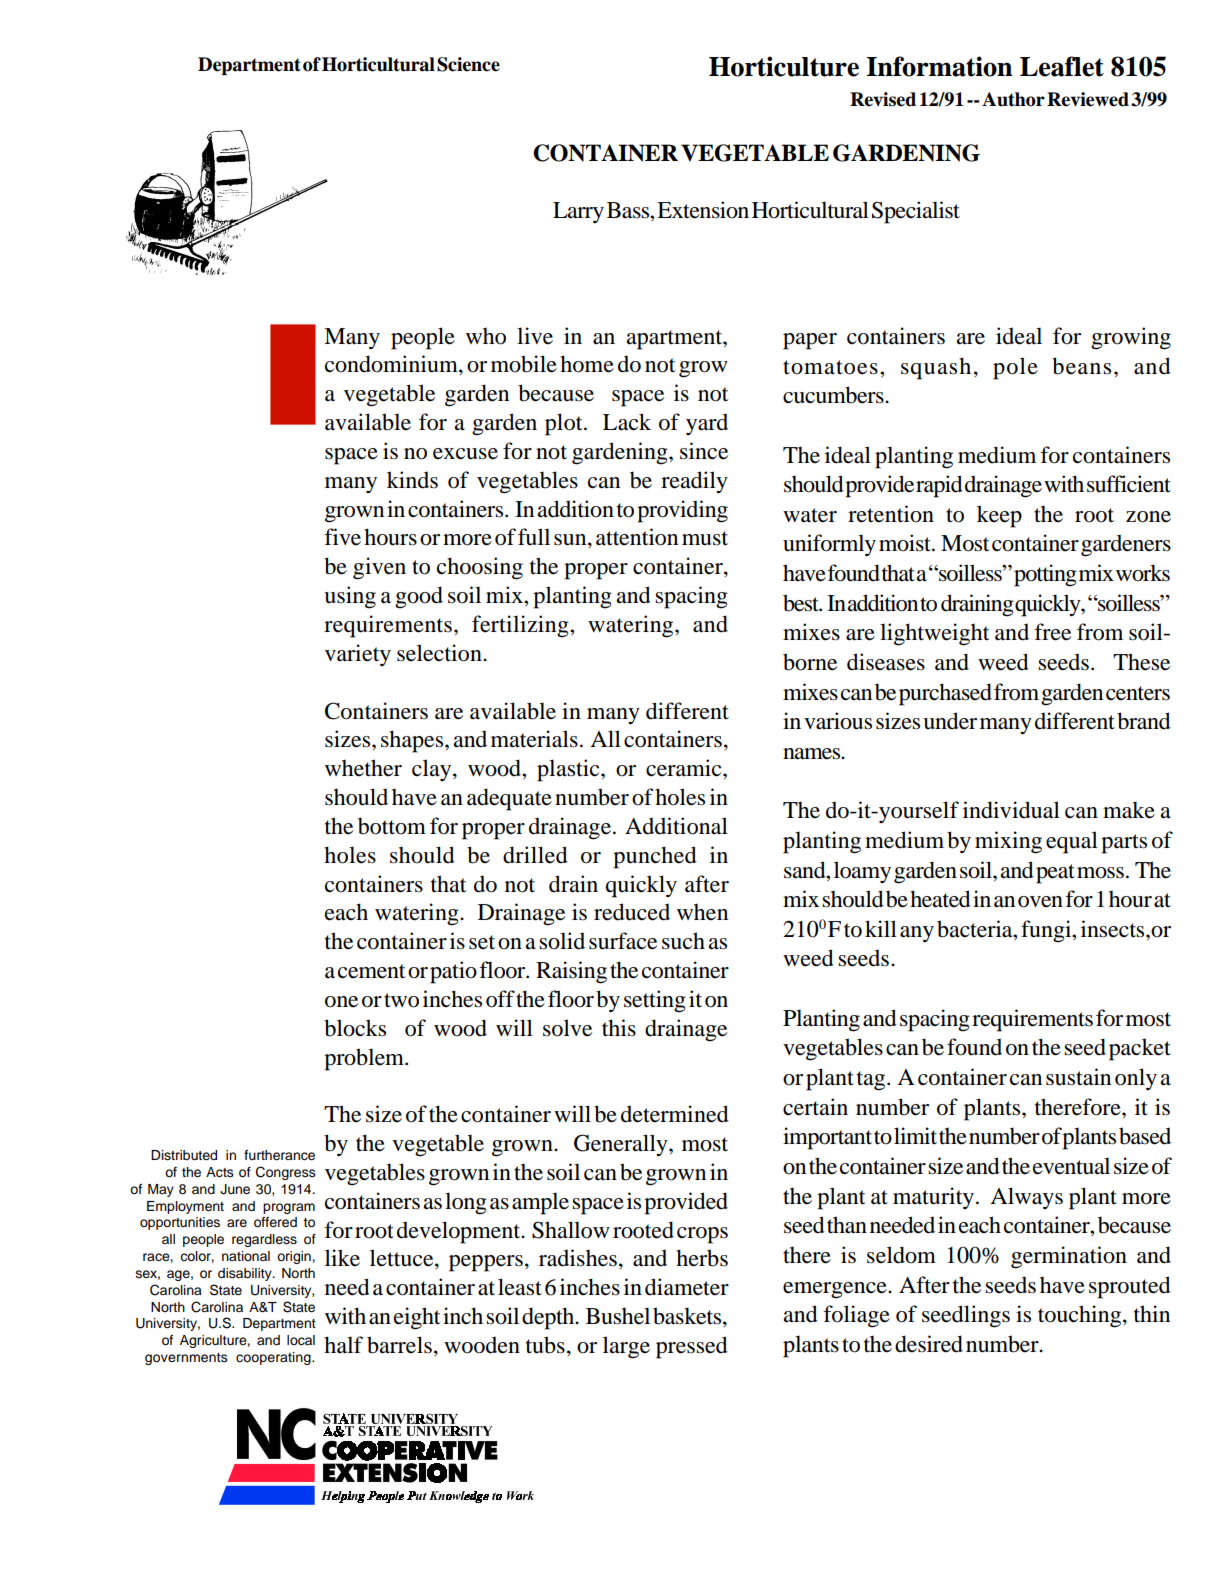 This screenshot has width=1226, height=1586. Describe the element at coordinates (632, 912) in the screenshot. I see `reduced` at that location.
